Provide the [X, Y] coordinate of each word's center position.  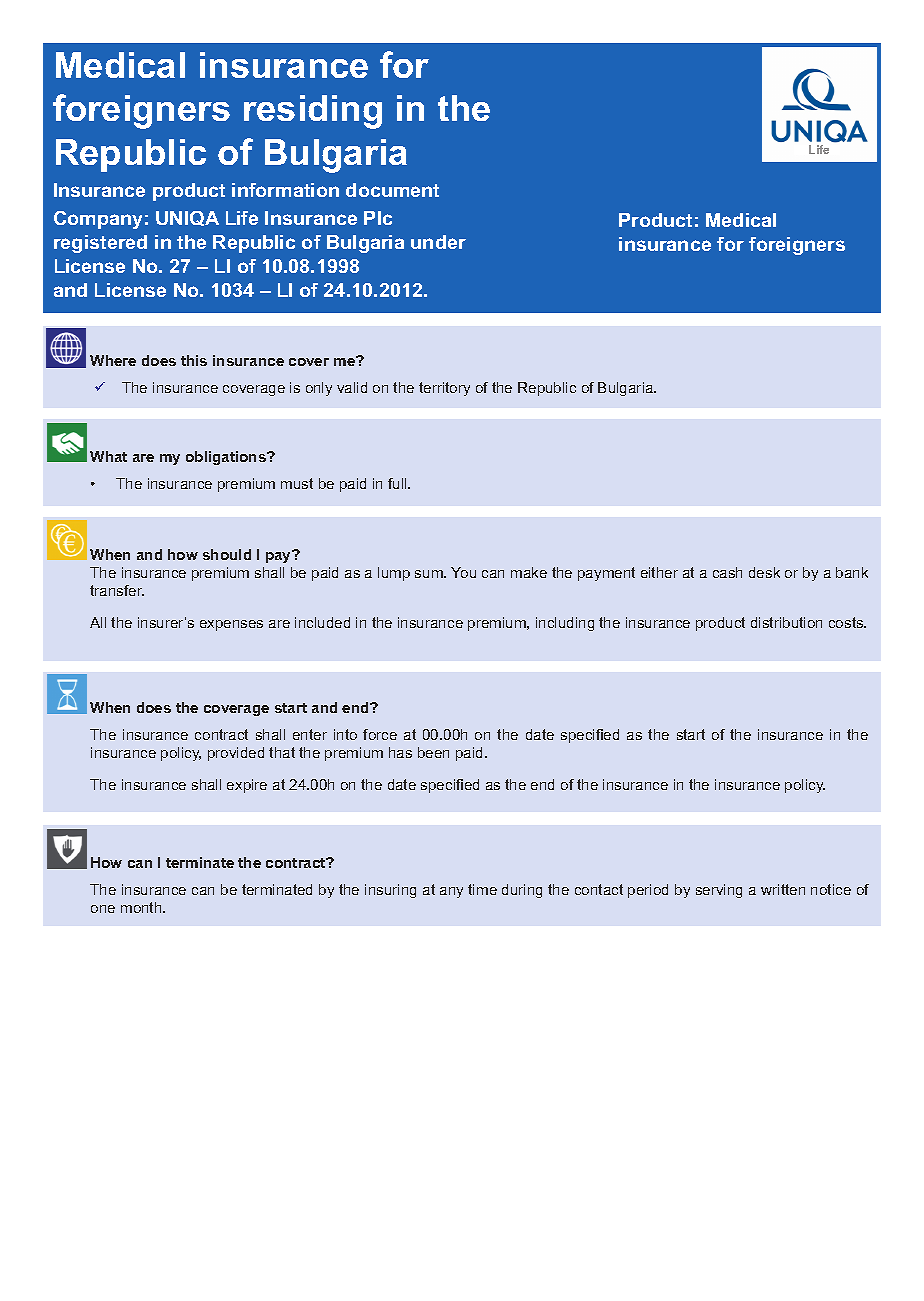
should [227, 554]
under [438, 242]
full [398, 483]
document [392, 190]
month [142, 907]
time [482, 889]
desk [764, 572]
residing [313, 112]
